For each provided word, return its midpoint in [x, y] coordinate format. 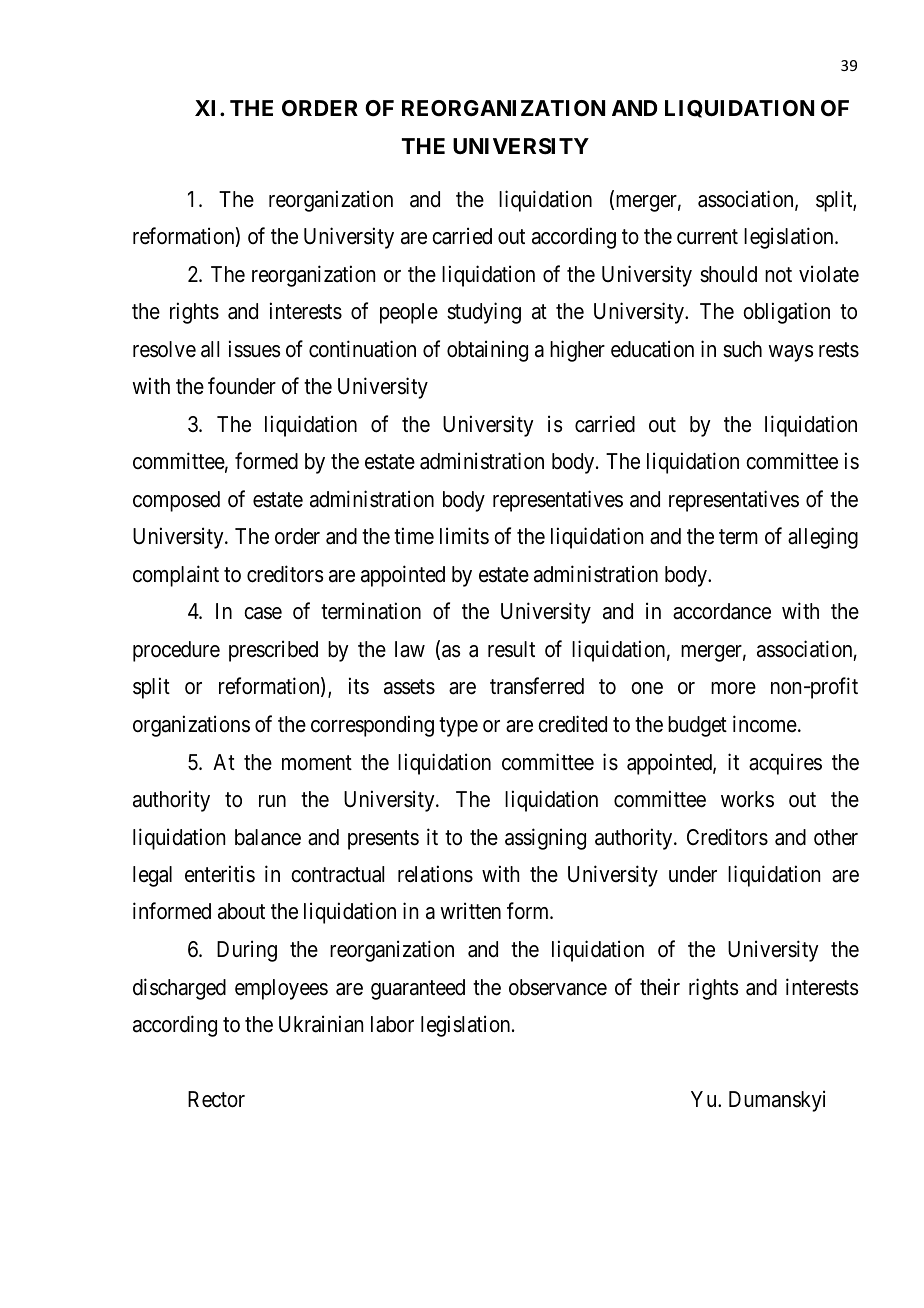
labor [392, 1024]
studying [484, 313]
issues [255, 349]
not [778, 275]
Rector [216, 1099]
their [660, 986]
